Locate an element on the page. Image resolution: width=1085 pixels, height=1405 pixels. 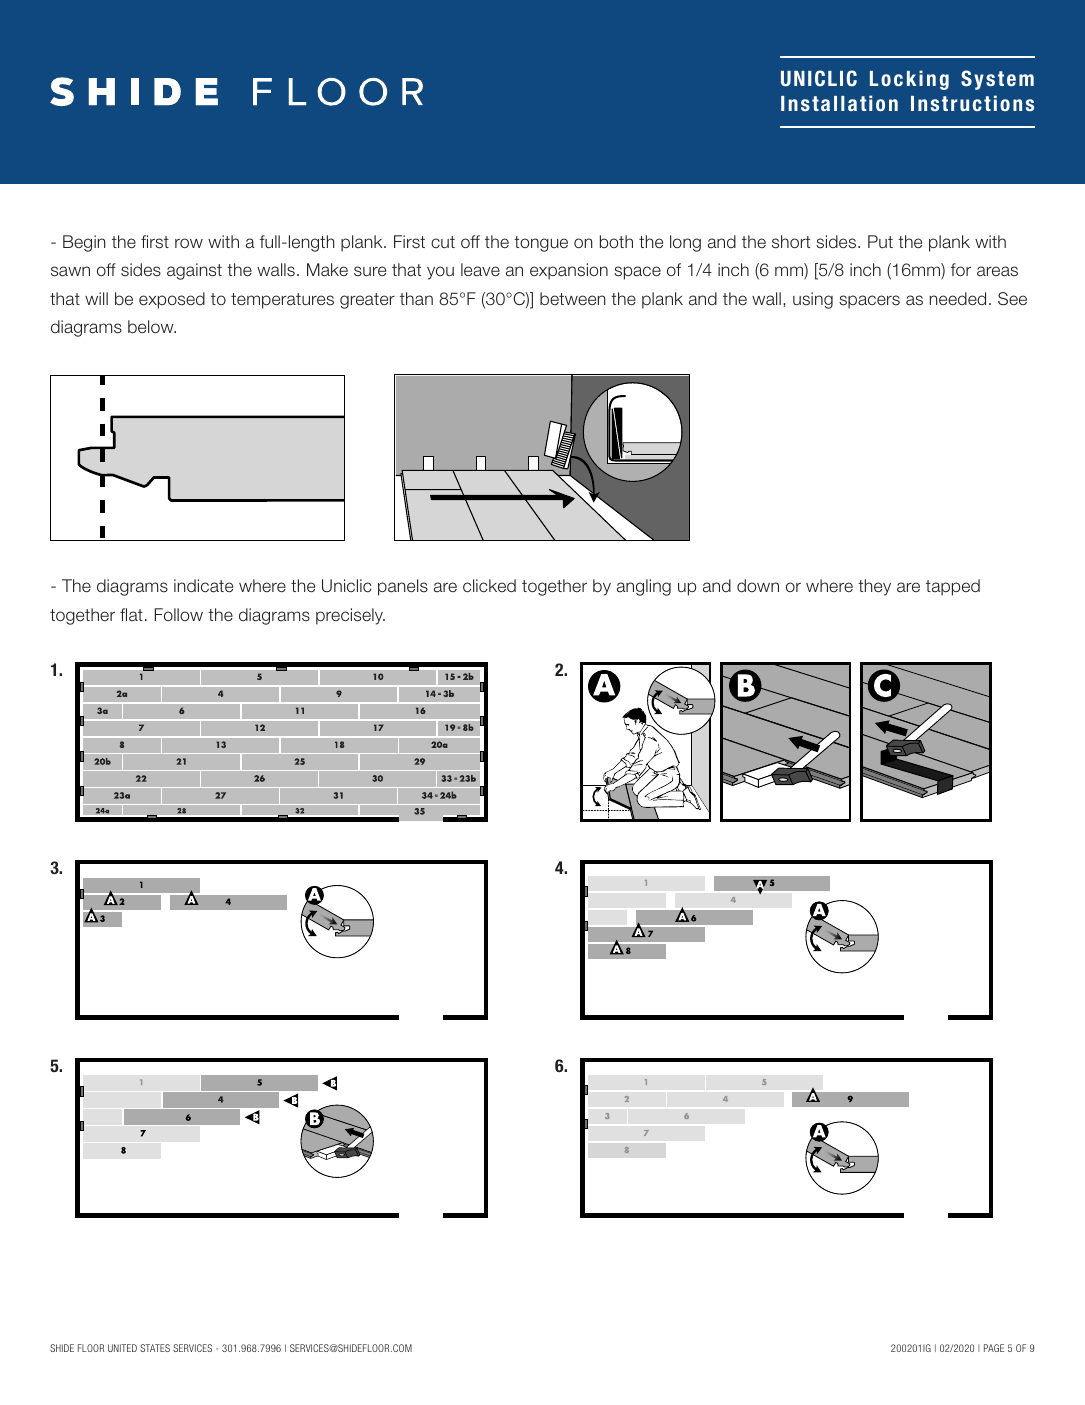
clicked is located at coordinates (489, 586).
